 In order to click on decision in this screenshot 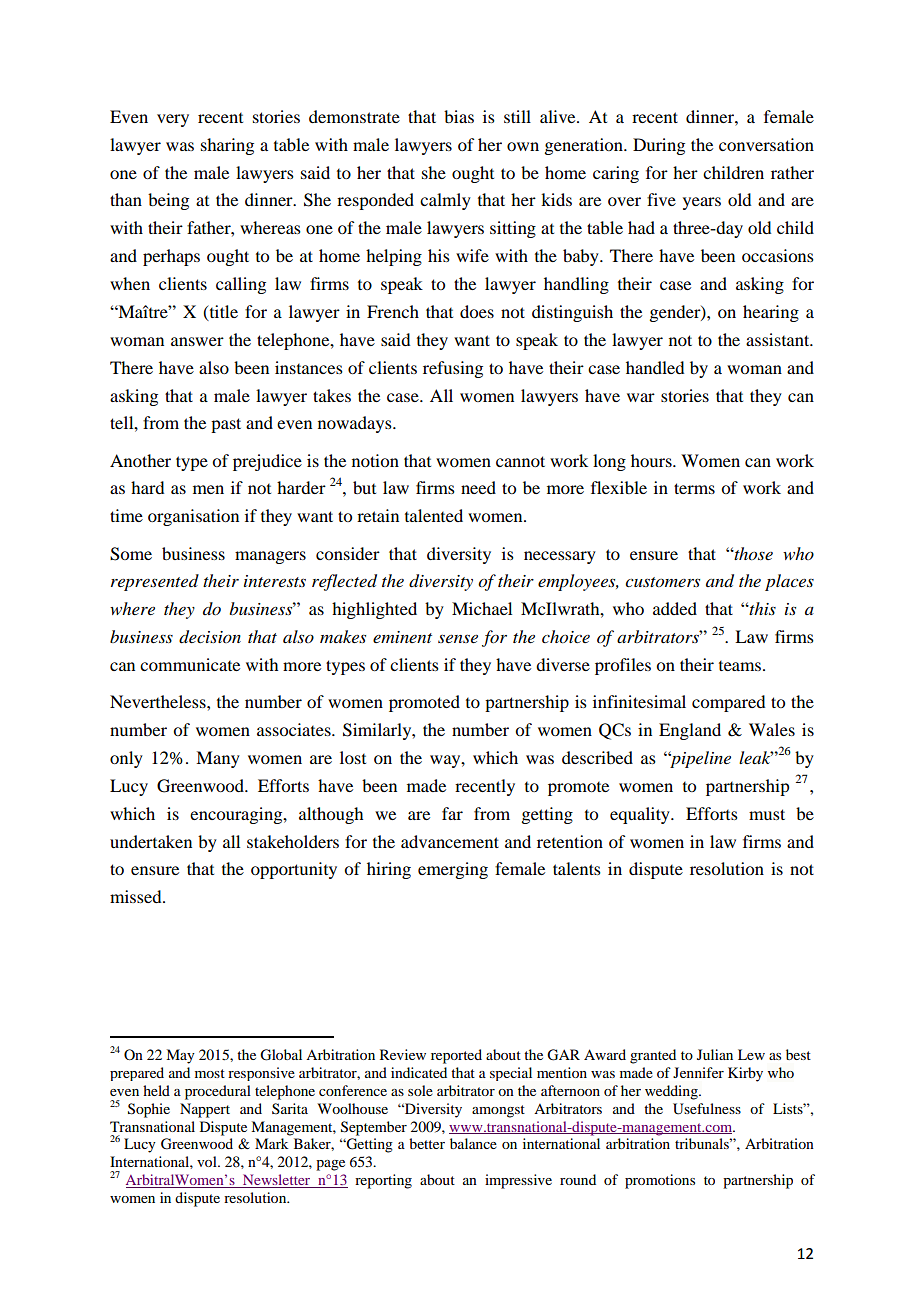, I will do `click(210, 637)`.
